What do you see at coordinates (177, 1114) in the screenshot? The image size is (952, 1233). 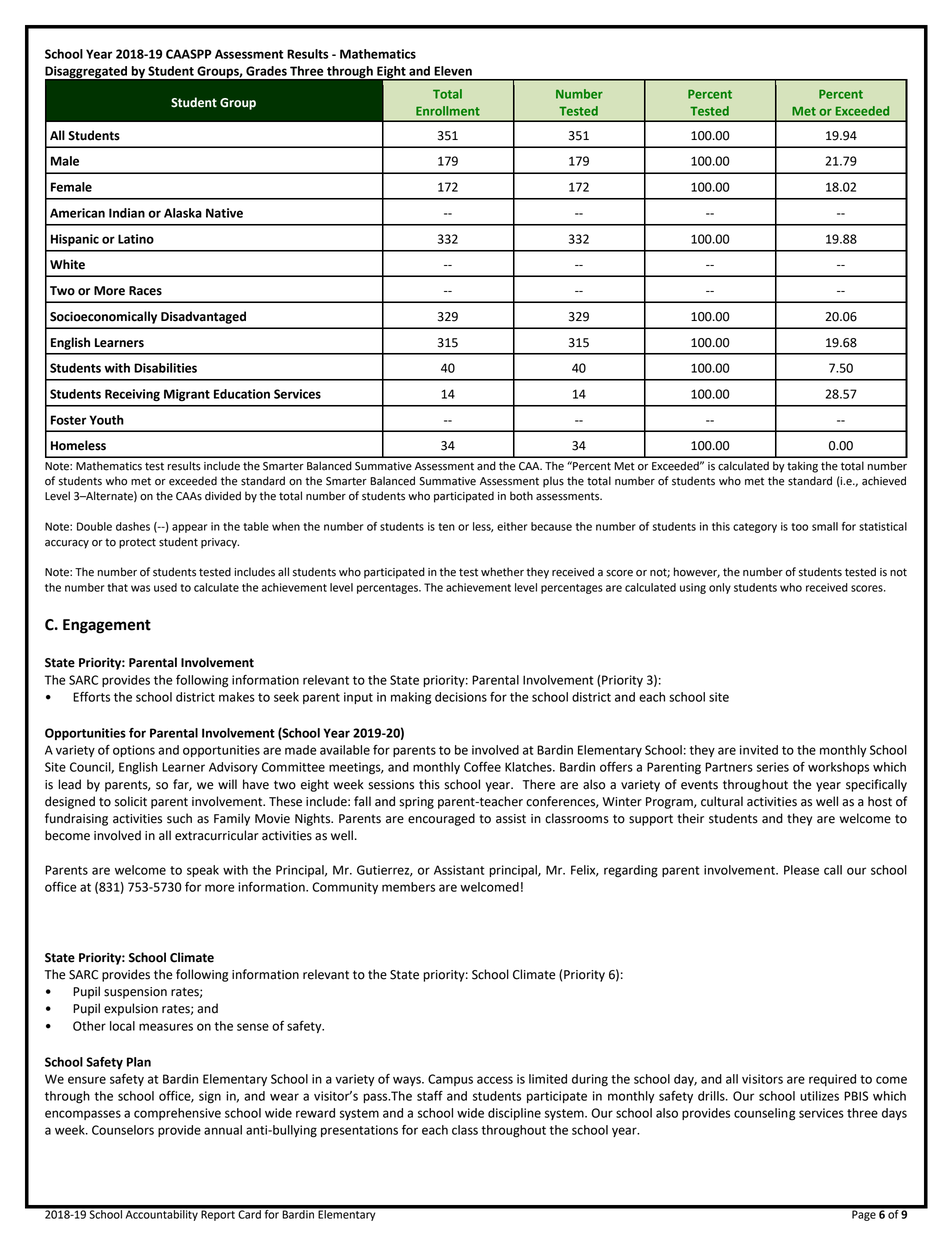 I see `comprehensive` at bounding box center [177, 1114].
